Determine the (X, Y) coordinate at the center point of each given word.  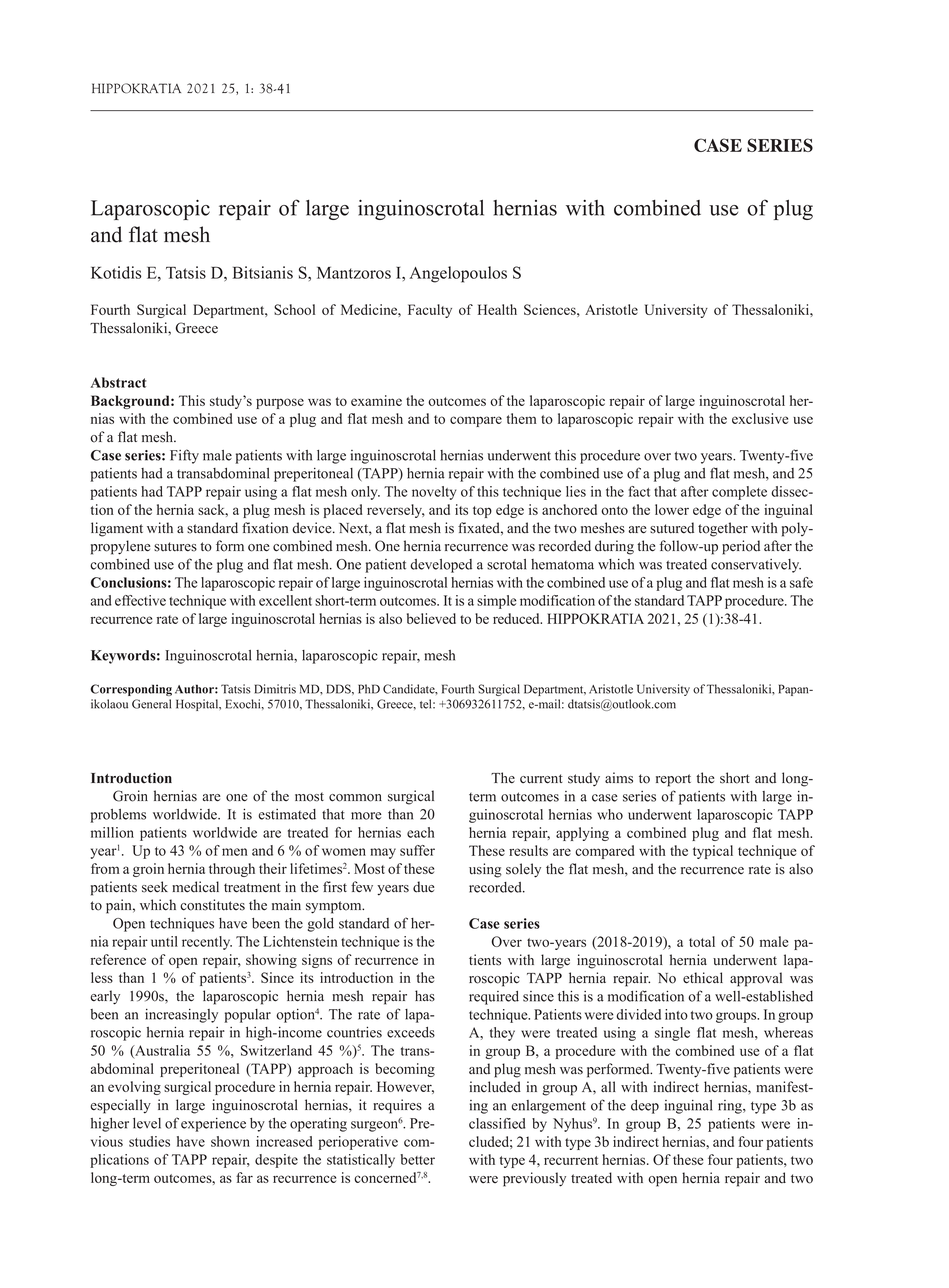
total (702, 941)
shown (230, 1141)
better (418, 1159)
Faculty (430, 311)
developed (441, 566)
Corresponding (131, 690)
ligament (117, 529)
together (723, 529)
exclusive (760, 418)
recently (207, 943)
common (355, 798)
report (673, 780)
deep (645, 1107)
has (425, 996)
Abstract (118, 382)
